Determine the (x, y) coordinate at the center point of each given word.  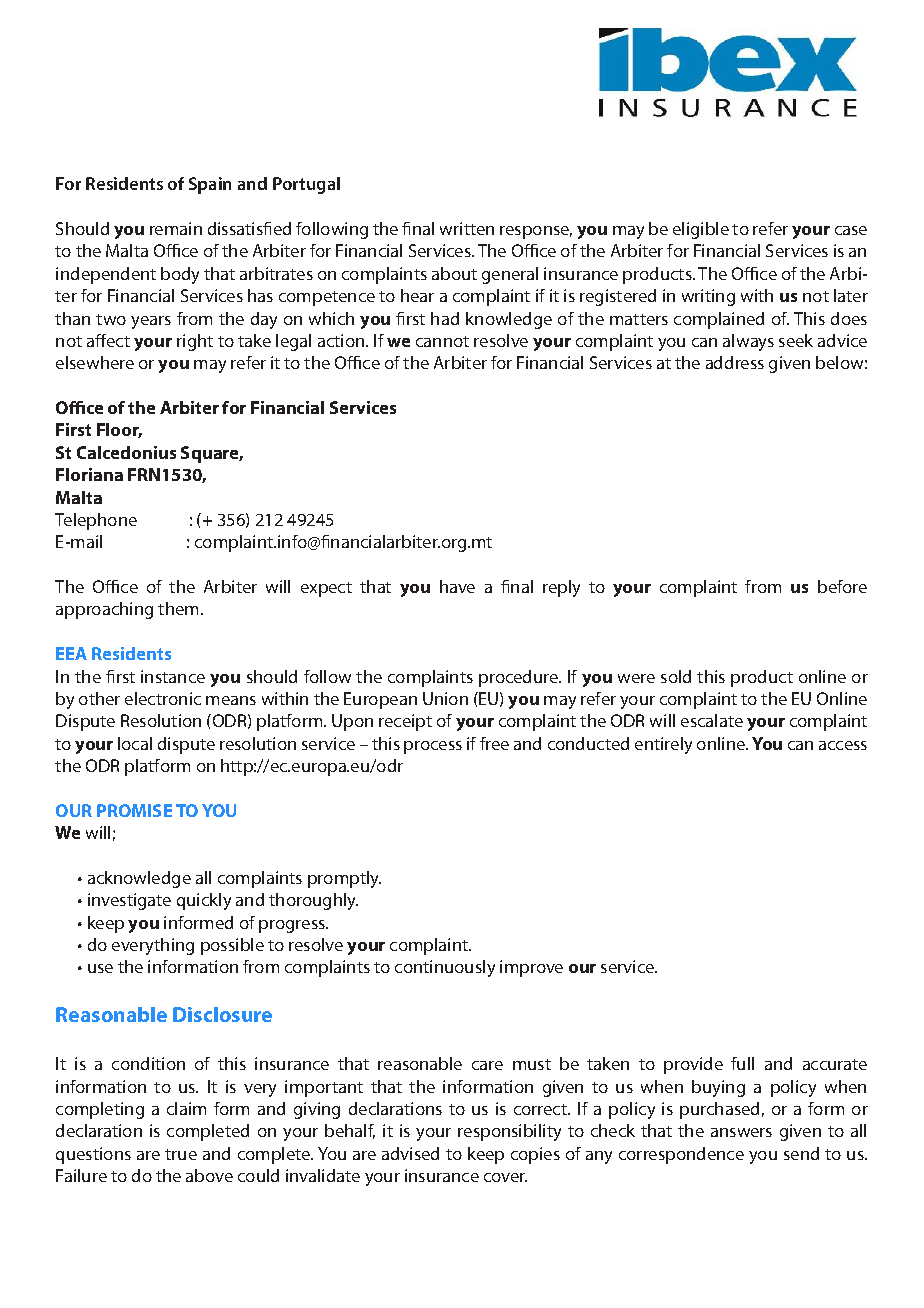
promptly (344, 879)
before (842, 586)
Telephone (96, 521)
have (457, 586)
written (467, 228)
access (843, 745)
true (181, 1154)
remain (176, 228)
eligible (701, 230)
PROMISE (134, 810)
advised (410, 1153)
